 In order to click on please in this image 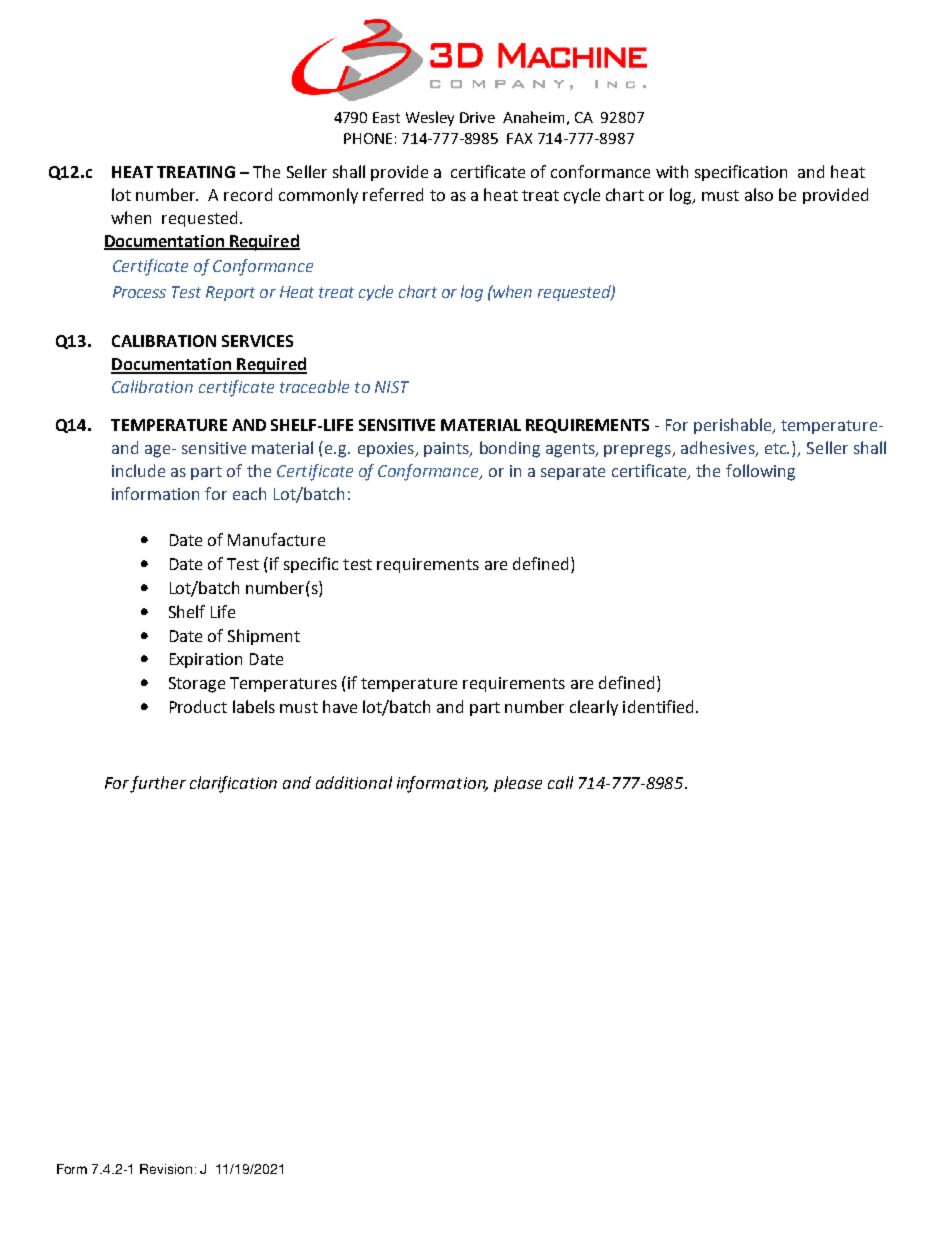, I will do `click(518, 784)`.
